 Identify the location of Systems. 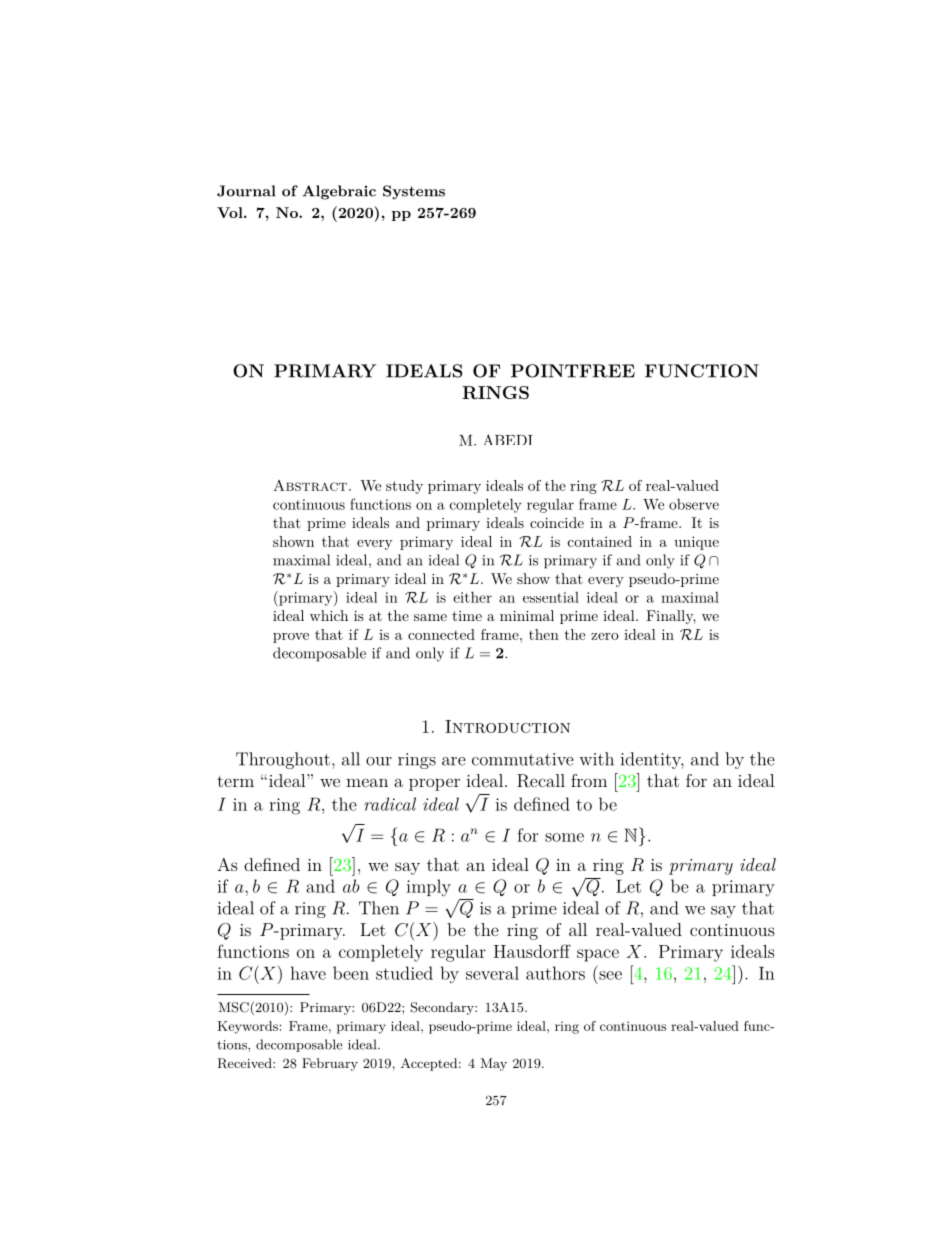
(414, 192).
